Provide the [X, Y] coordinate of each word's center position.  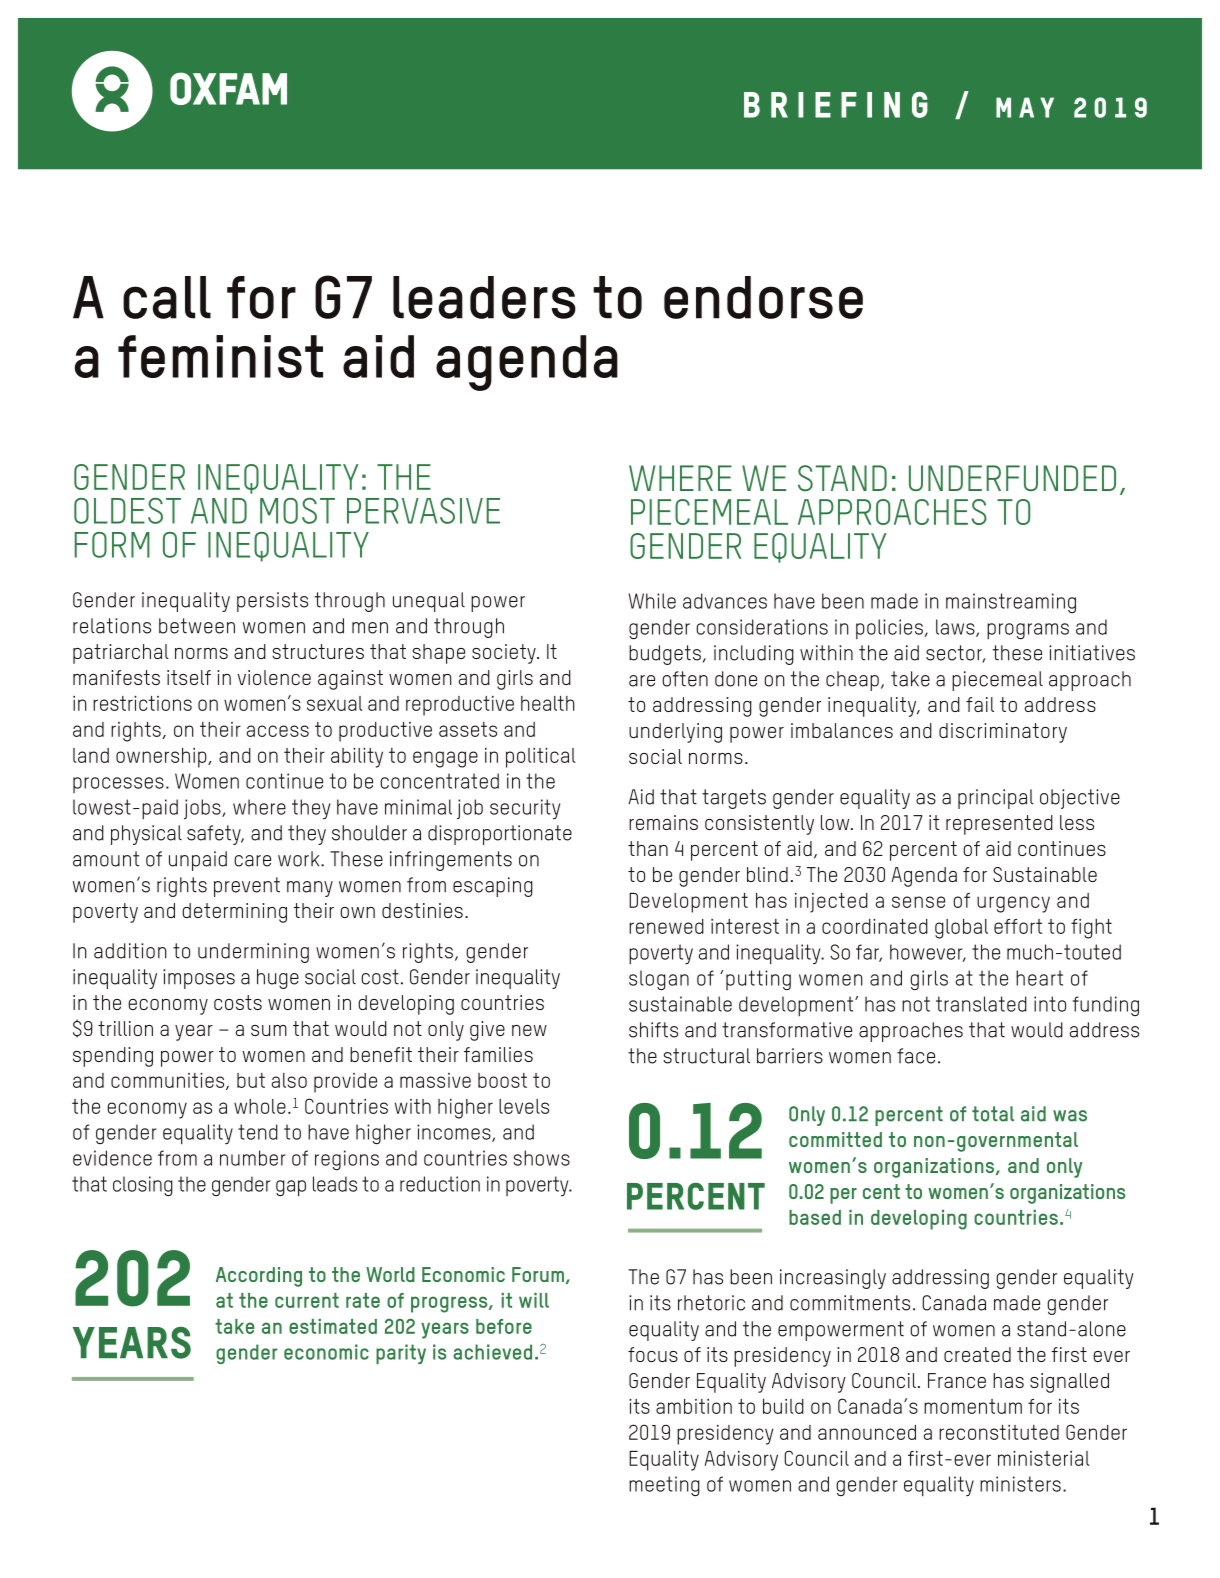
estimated [333, 1326]
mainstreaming [1011, 603]
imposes [199, 979]
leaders [484, 297]
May [1025, 107]
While [652, 601]
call [167, 297]
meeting [664, 1486]
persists [272, 602]
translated [981, 1004]
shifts [653, 1030]
